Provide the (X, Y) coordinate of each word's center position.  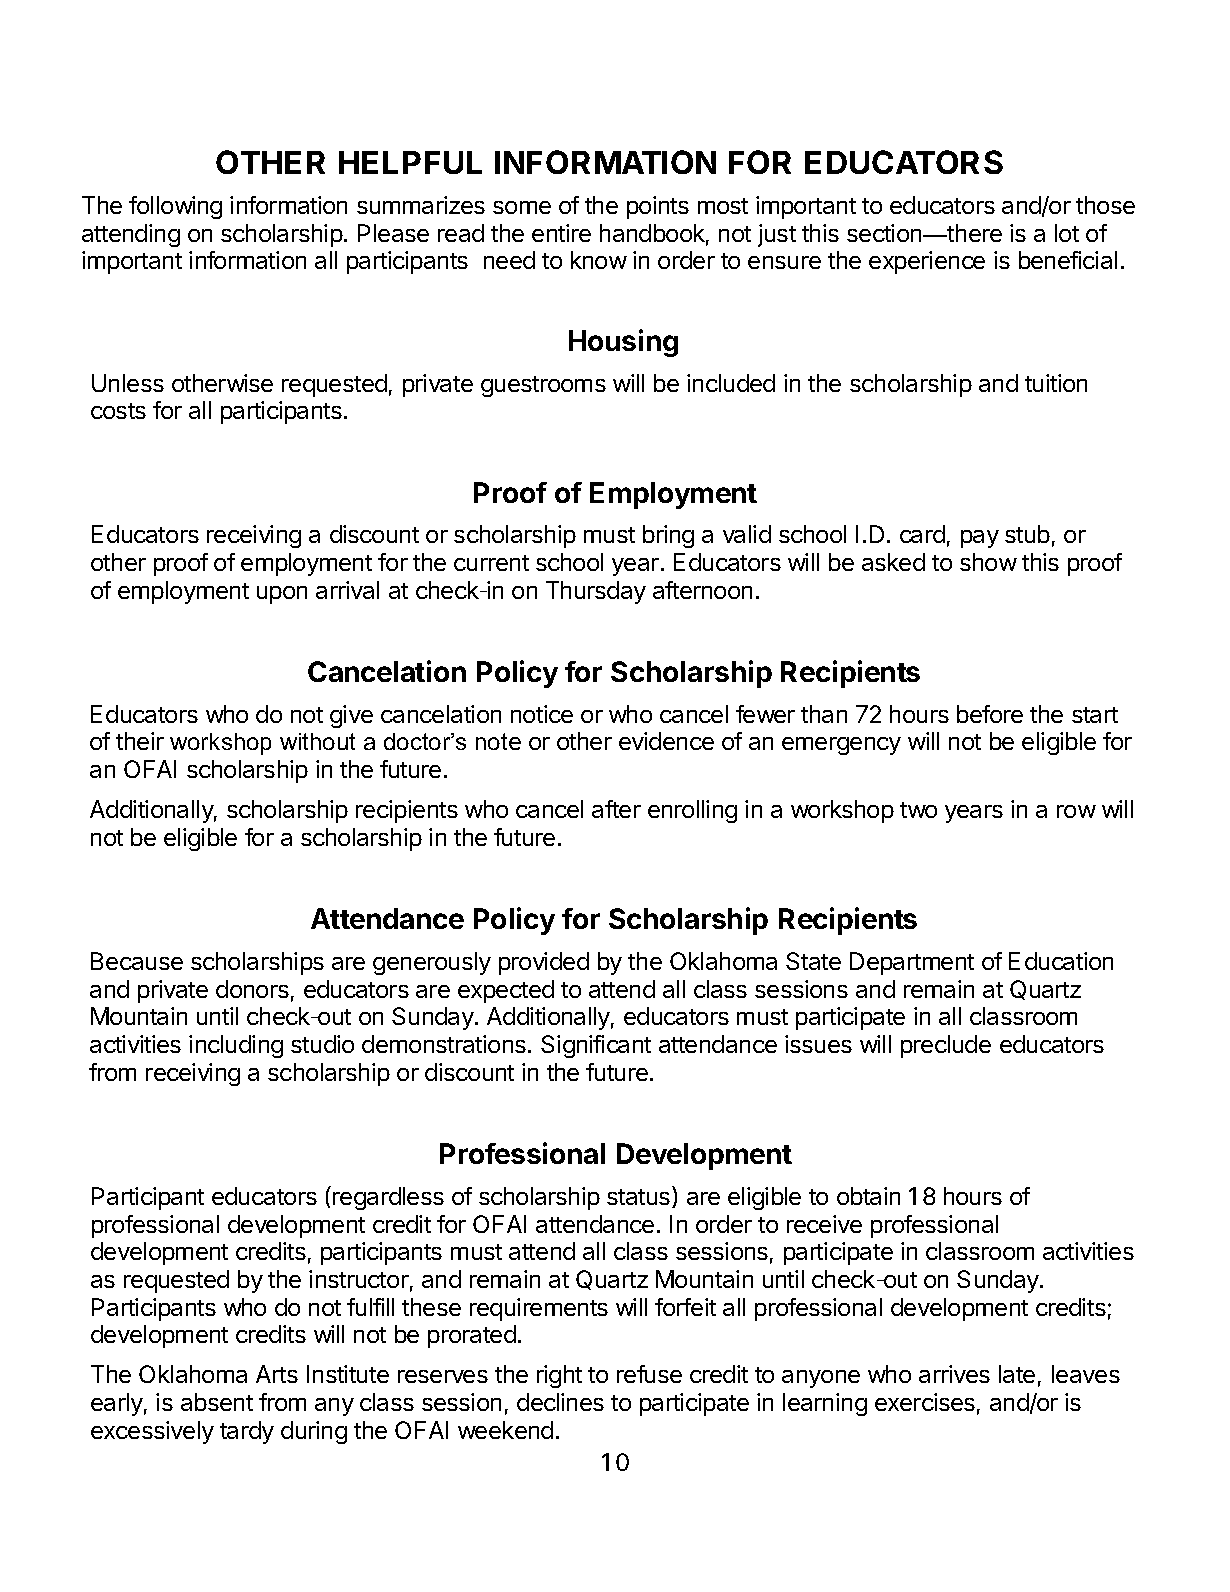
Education (1061, 961)
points (658, 207)
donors (252, 989)
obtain (868, 1196)
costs (118, 411)
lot (1067, 233)
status (640, 1198)
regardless (388, 1198)
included (731, 383)
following (175, 207)
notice (542, 714)
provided (544, 963)
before (990, 714)
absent (217, 1402)
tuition (1056, 383)
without (317, 741)
